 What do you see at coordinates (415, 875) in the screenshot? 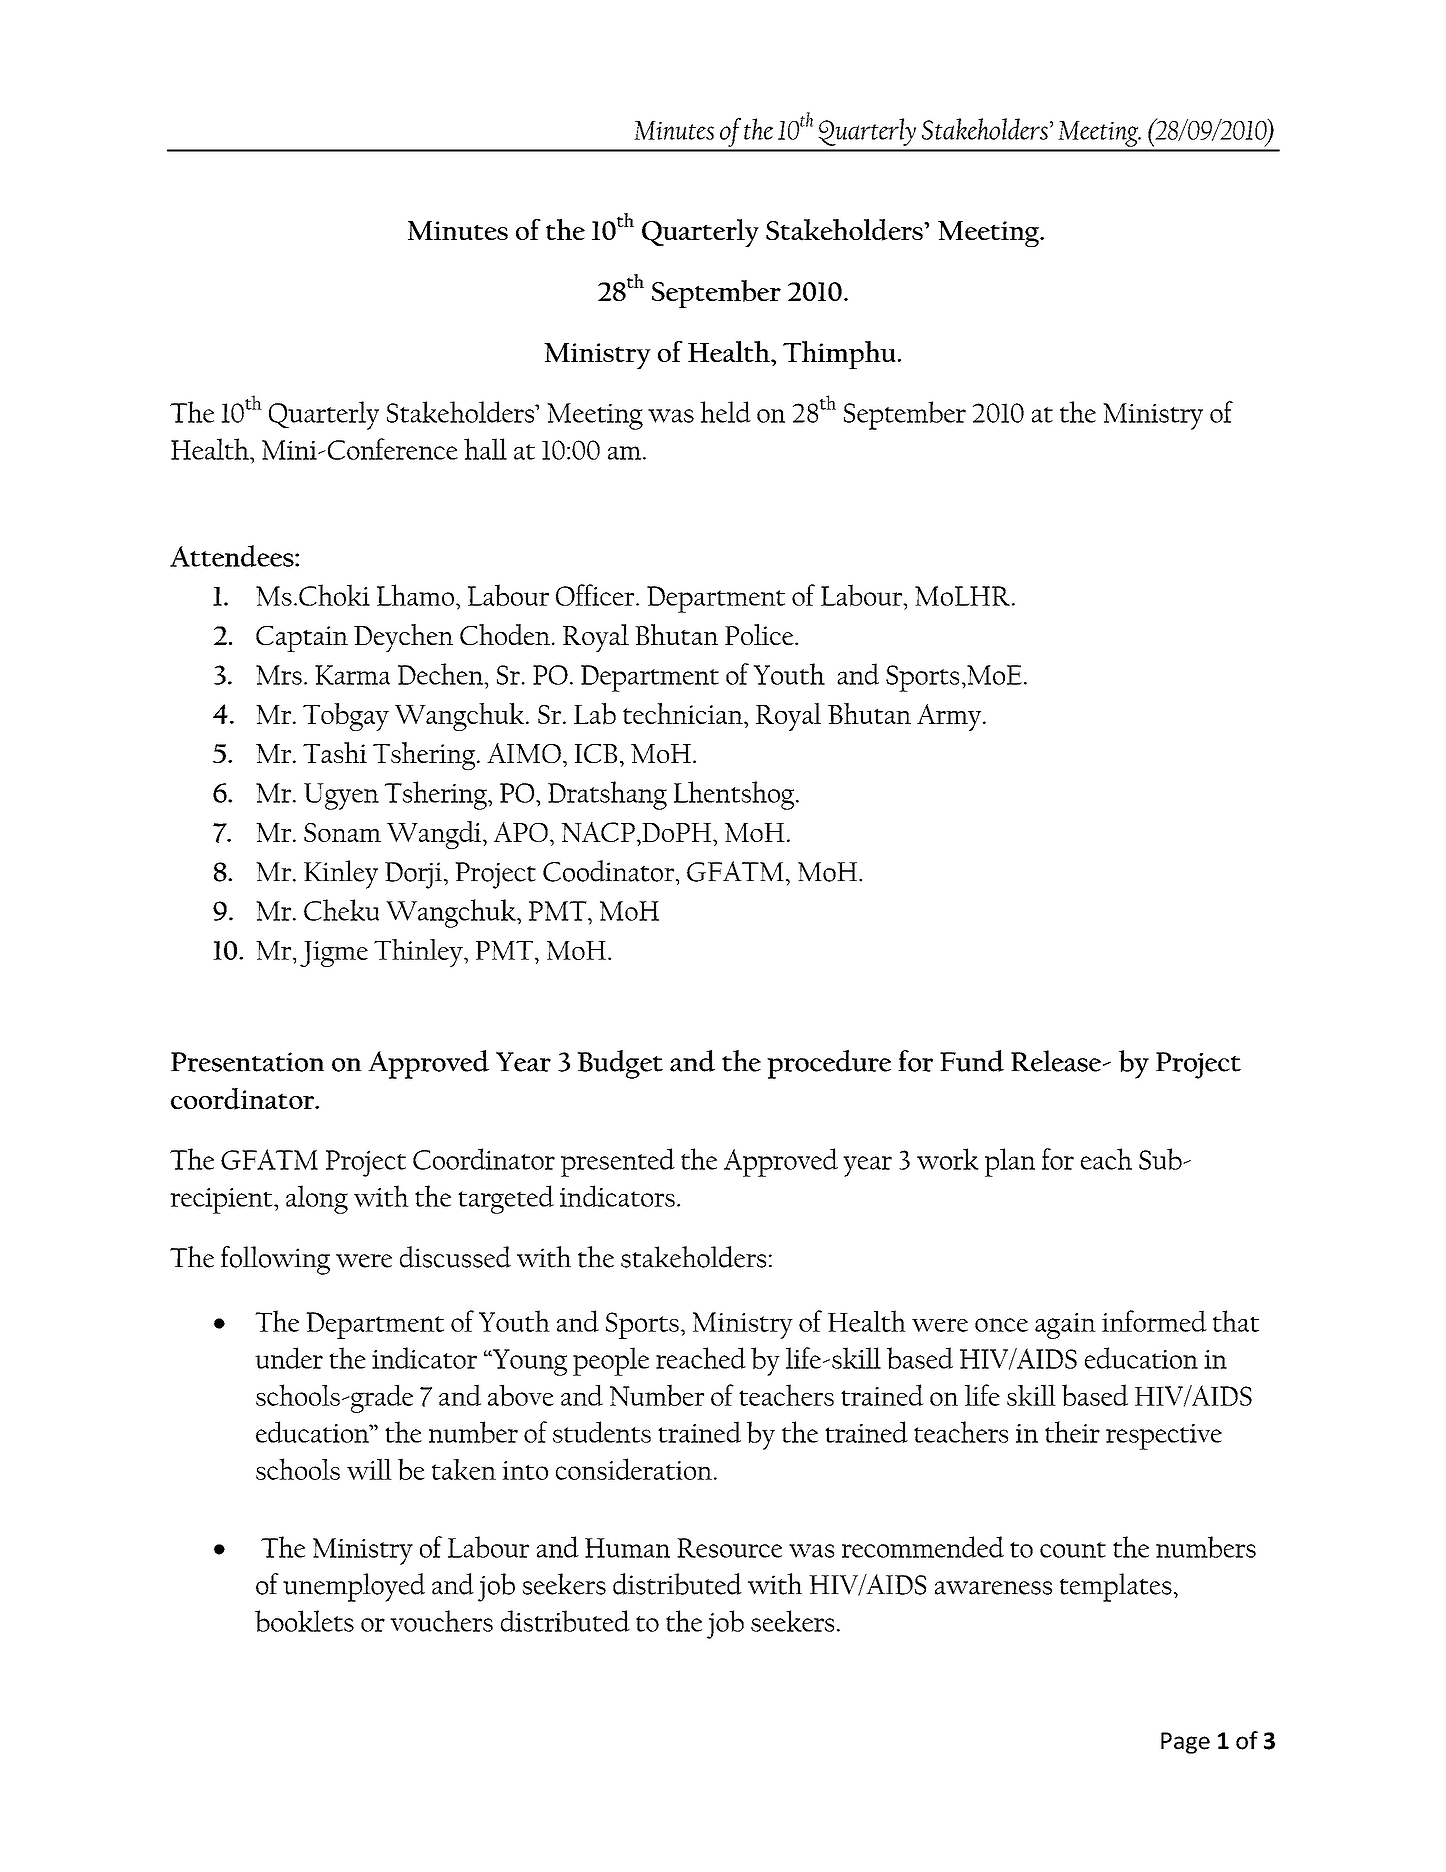
I see `Dorji` at bounding box center [415, 875].
